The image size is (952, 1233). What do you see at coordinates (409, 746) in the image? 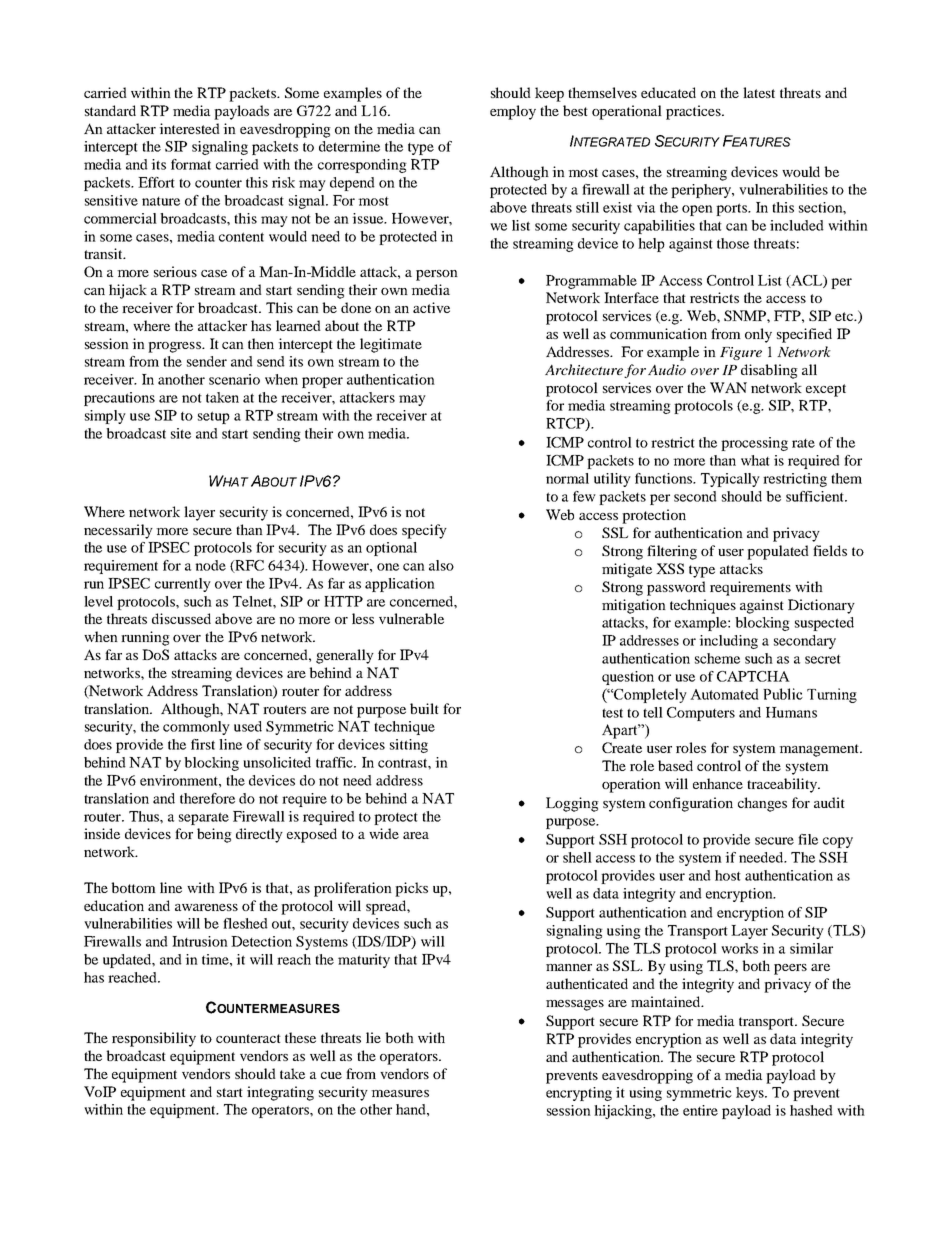
I see `sitting` at bounding box center [409, 746].
